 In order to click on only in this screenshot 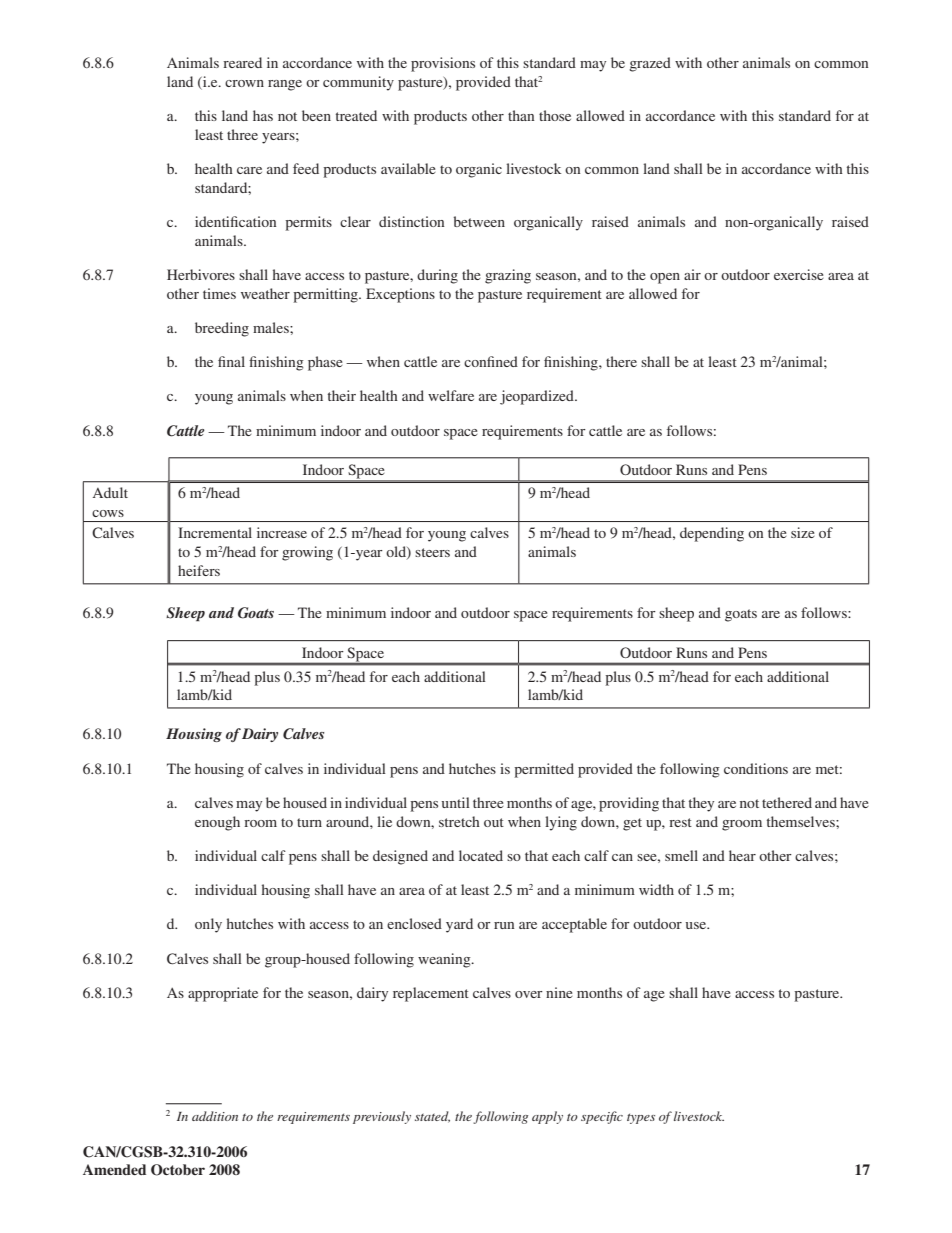, I will do `click(208, 925)`.
